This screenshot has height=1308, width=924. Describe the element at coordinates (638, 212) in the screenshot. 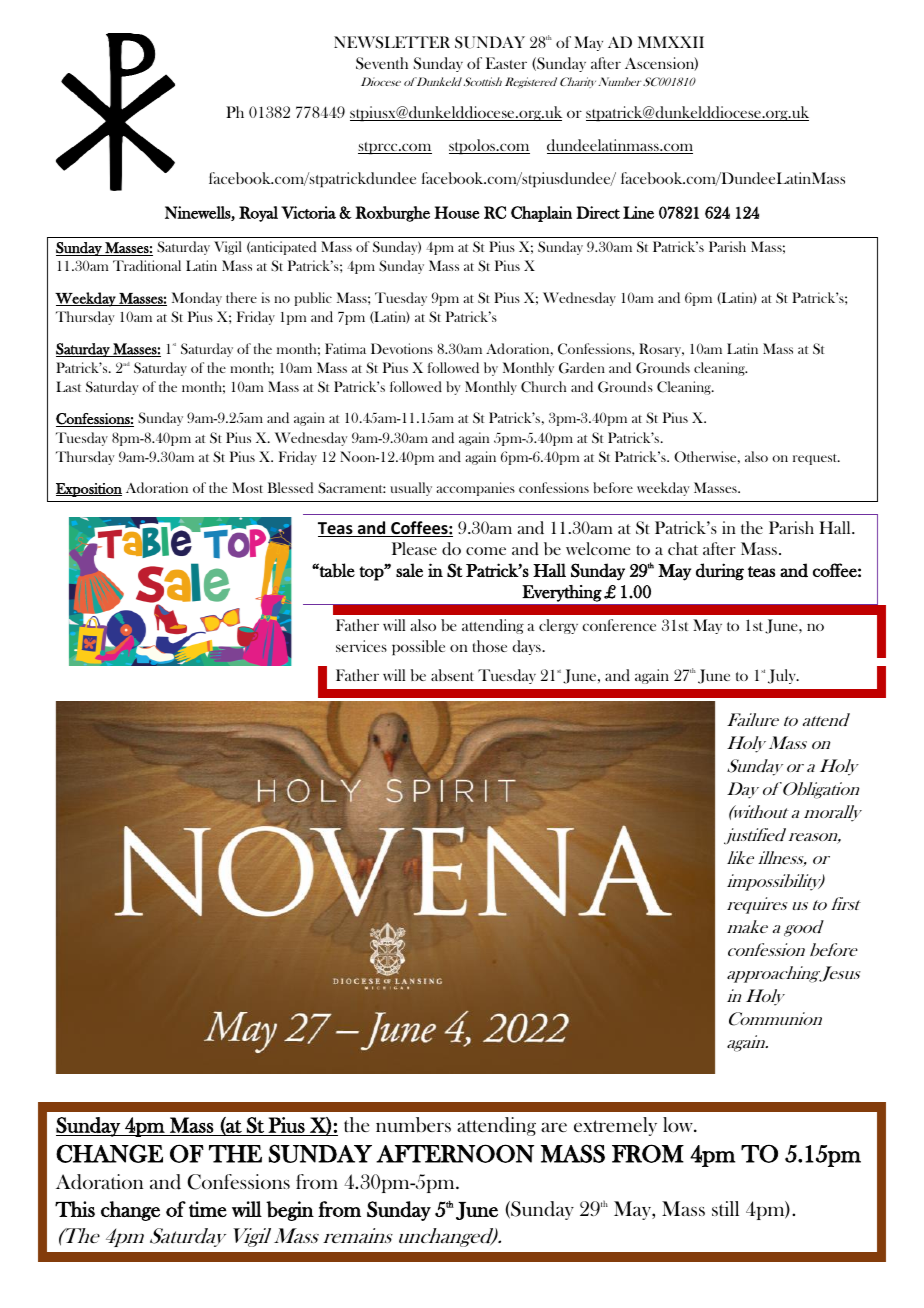

I see `Line` at that location.
